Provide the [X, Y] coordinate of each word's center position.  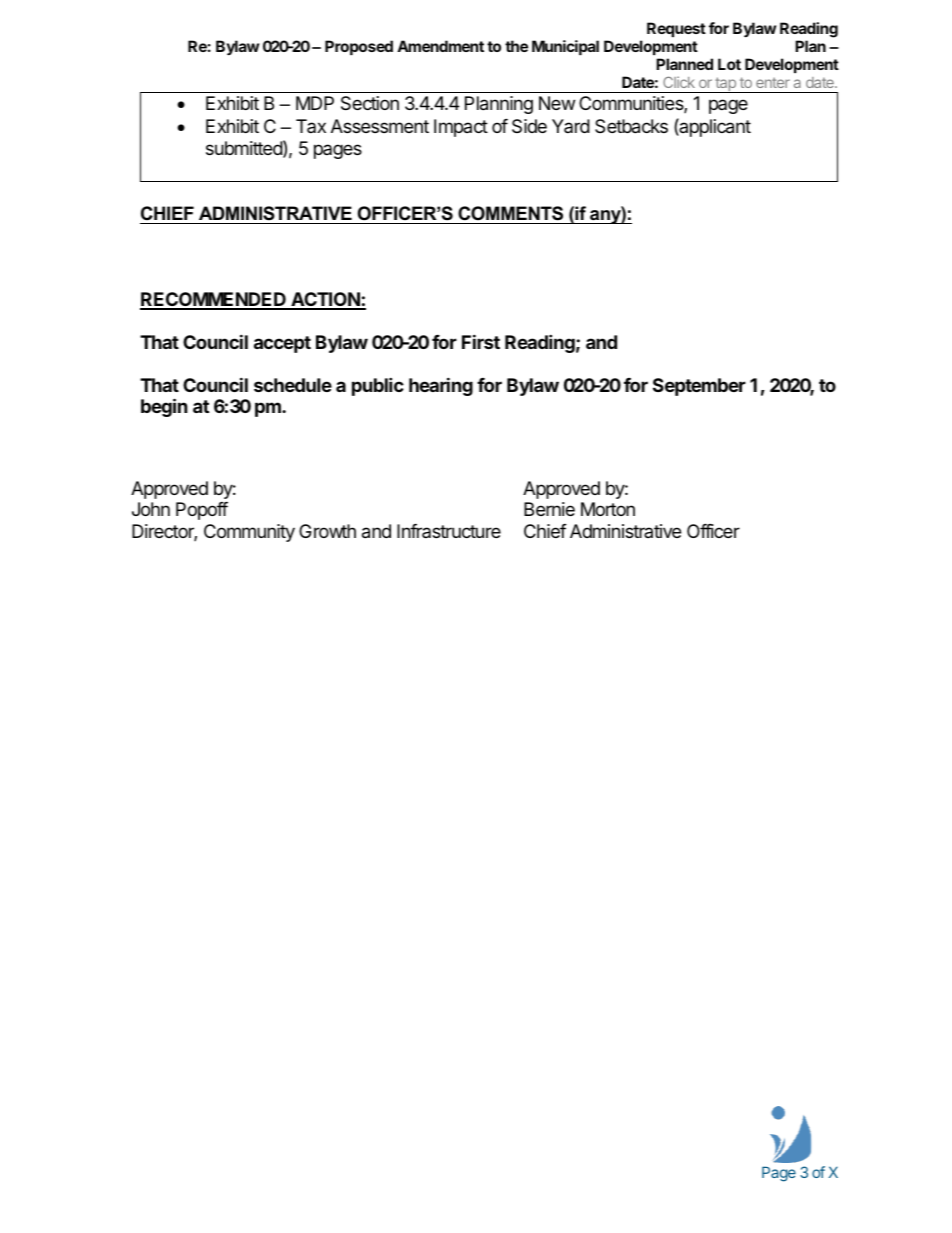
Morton [608, 509]
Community [249, 533]
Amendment [440, 46]
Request [676, 29]
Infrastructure [449, 531]
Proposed [359, 47]
